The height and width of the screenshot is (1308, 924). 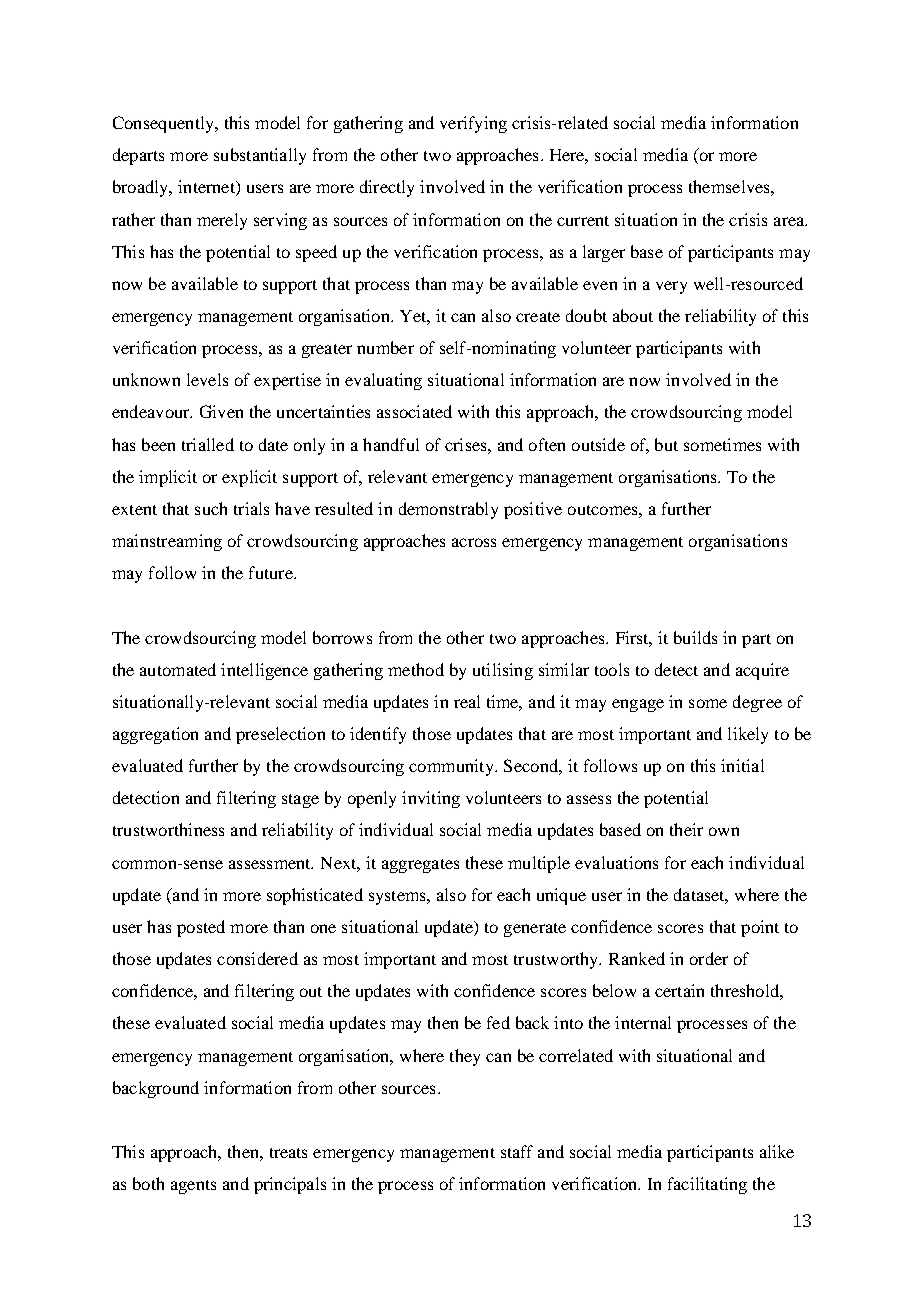 What do you see at coordinates (666, 444) in the screenshot?
I see `but` at bounding box center [666, 444].
